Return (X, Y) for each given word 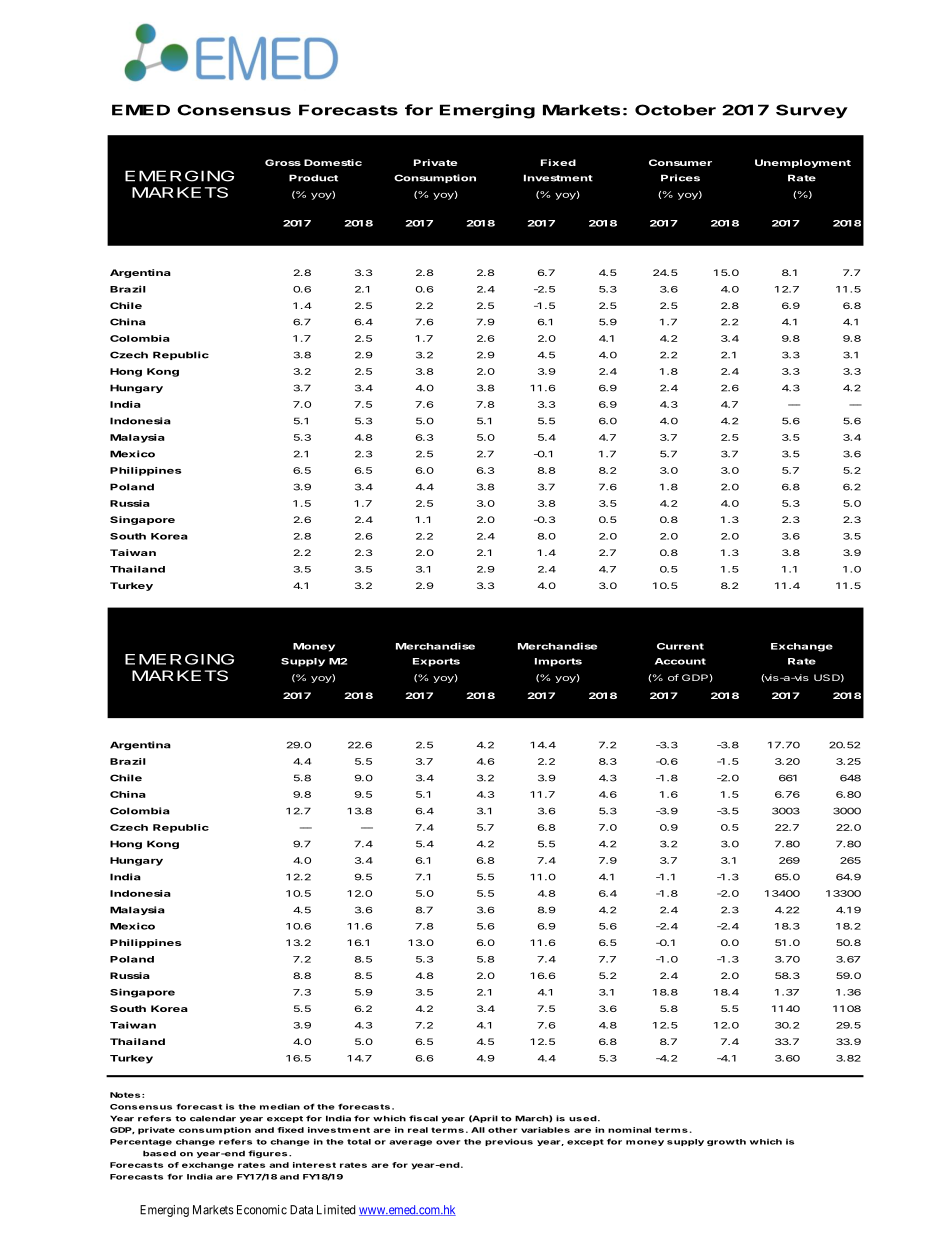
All (478, 1130)
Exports (436, 662)
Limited (336, 1210)
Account (680, 661)
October (675, 110)
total (359, 1142)
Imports (558, 662)
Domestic (333, 162)
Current (680, 646)
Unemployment (803, 163)
